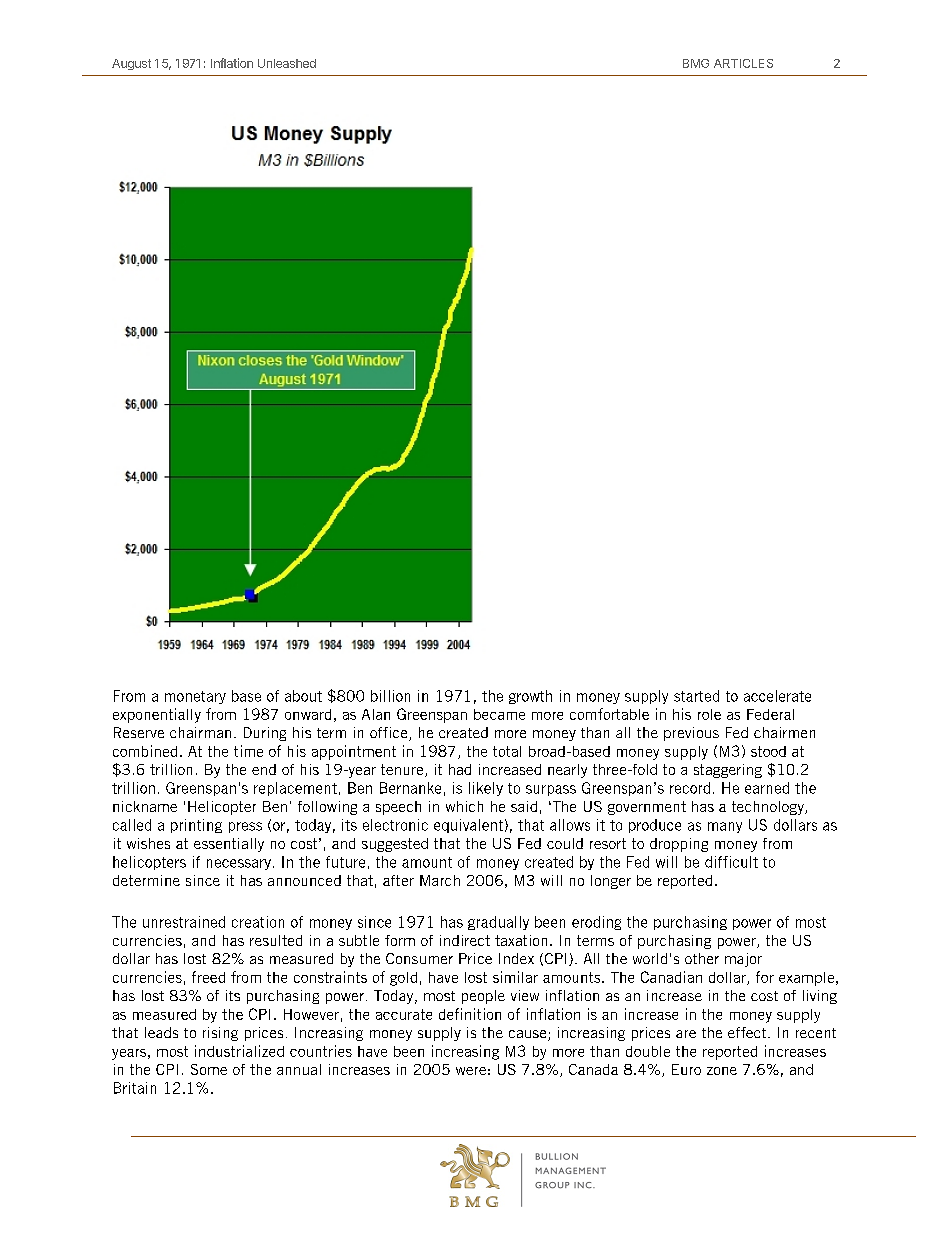  Describe the element at coordinates (530, 697) in the document. I see `growth` at that location.
